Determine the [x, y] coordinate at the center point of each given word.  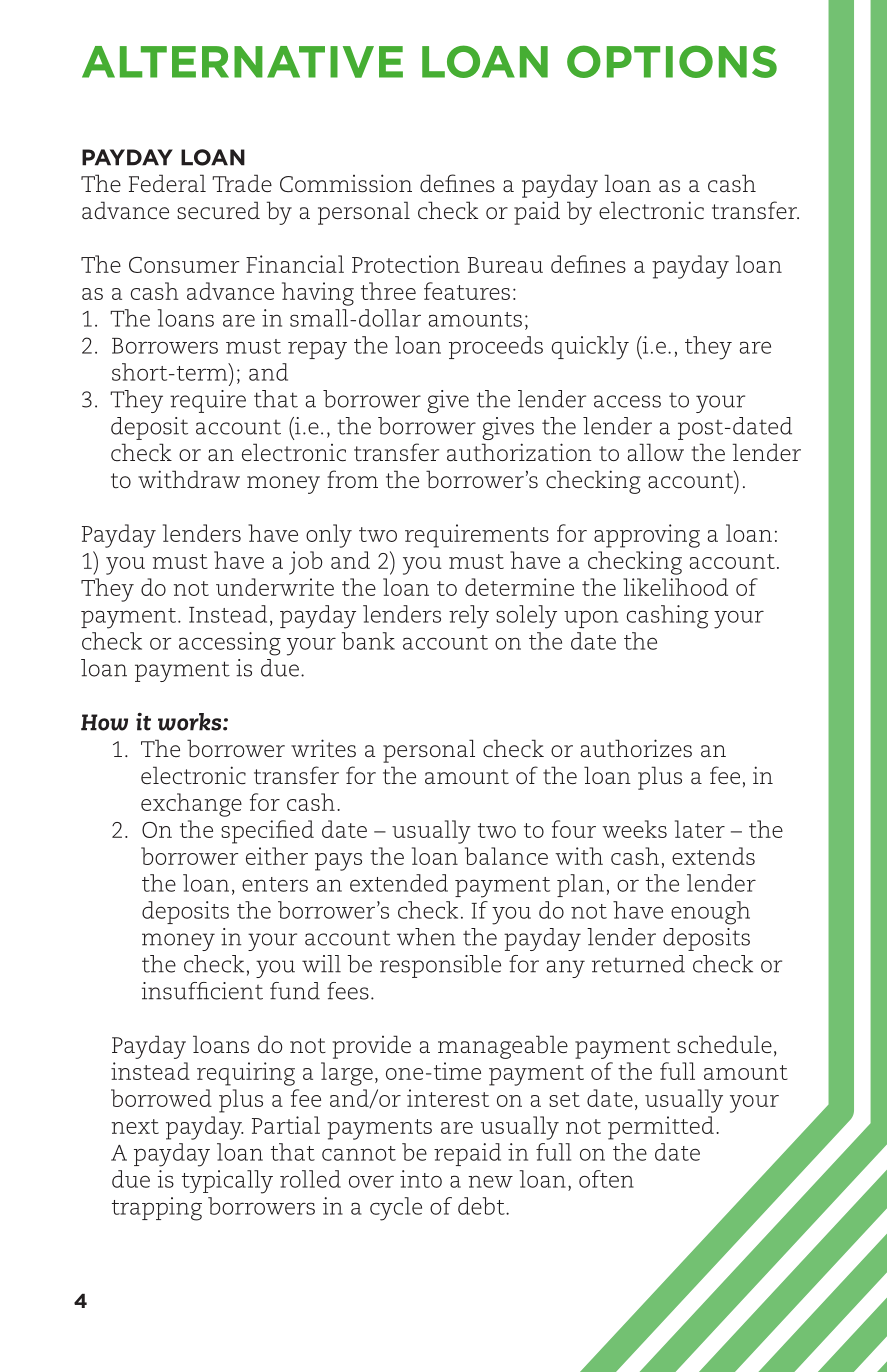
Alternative [242, 62]
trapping [157, 1209]
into [421, 1179]
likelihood [675, 587]
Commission [346, 183]
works [191, 722]
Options [672, 61]
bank [368, 641]
